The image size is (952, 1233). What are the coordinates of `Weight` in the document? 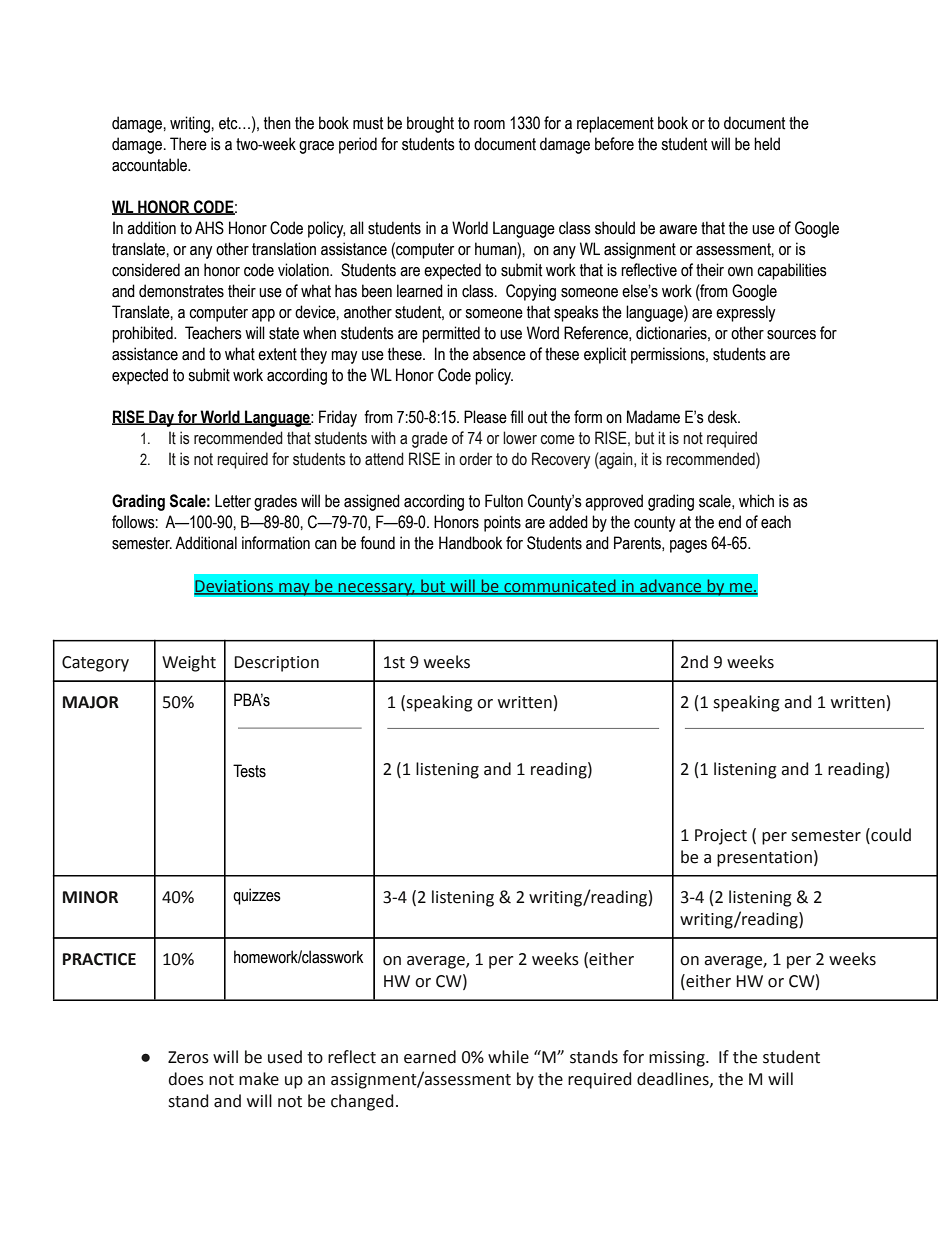 It's located at (189, 663).
